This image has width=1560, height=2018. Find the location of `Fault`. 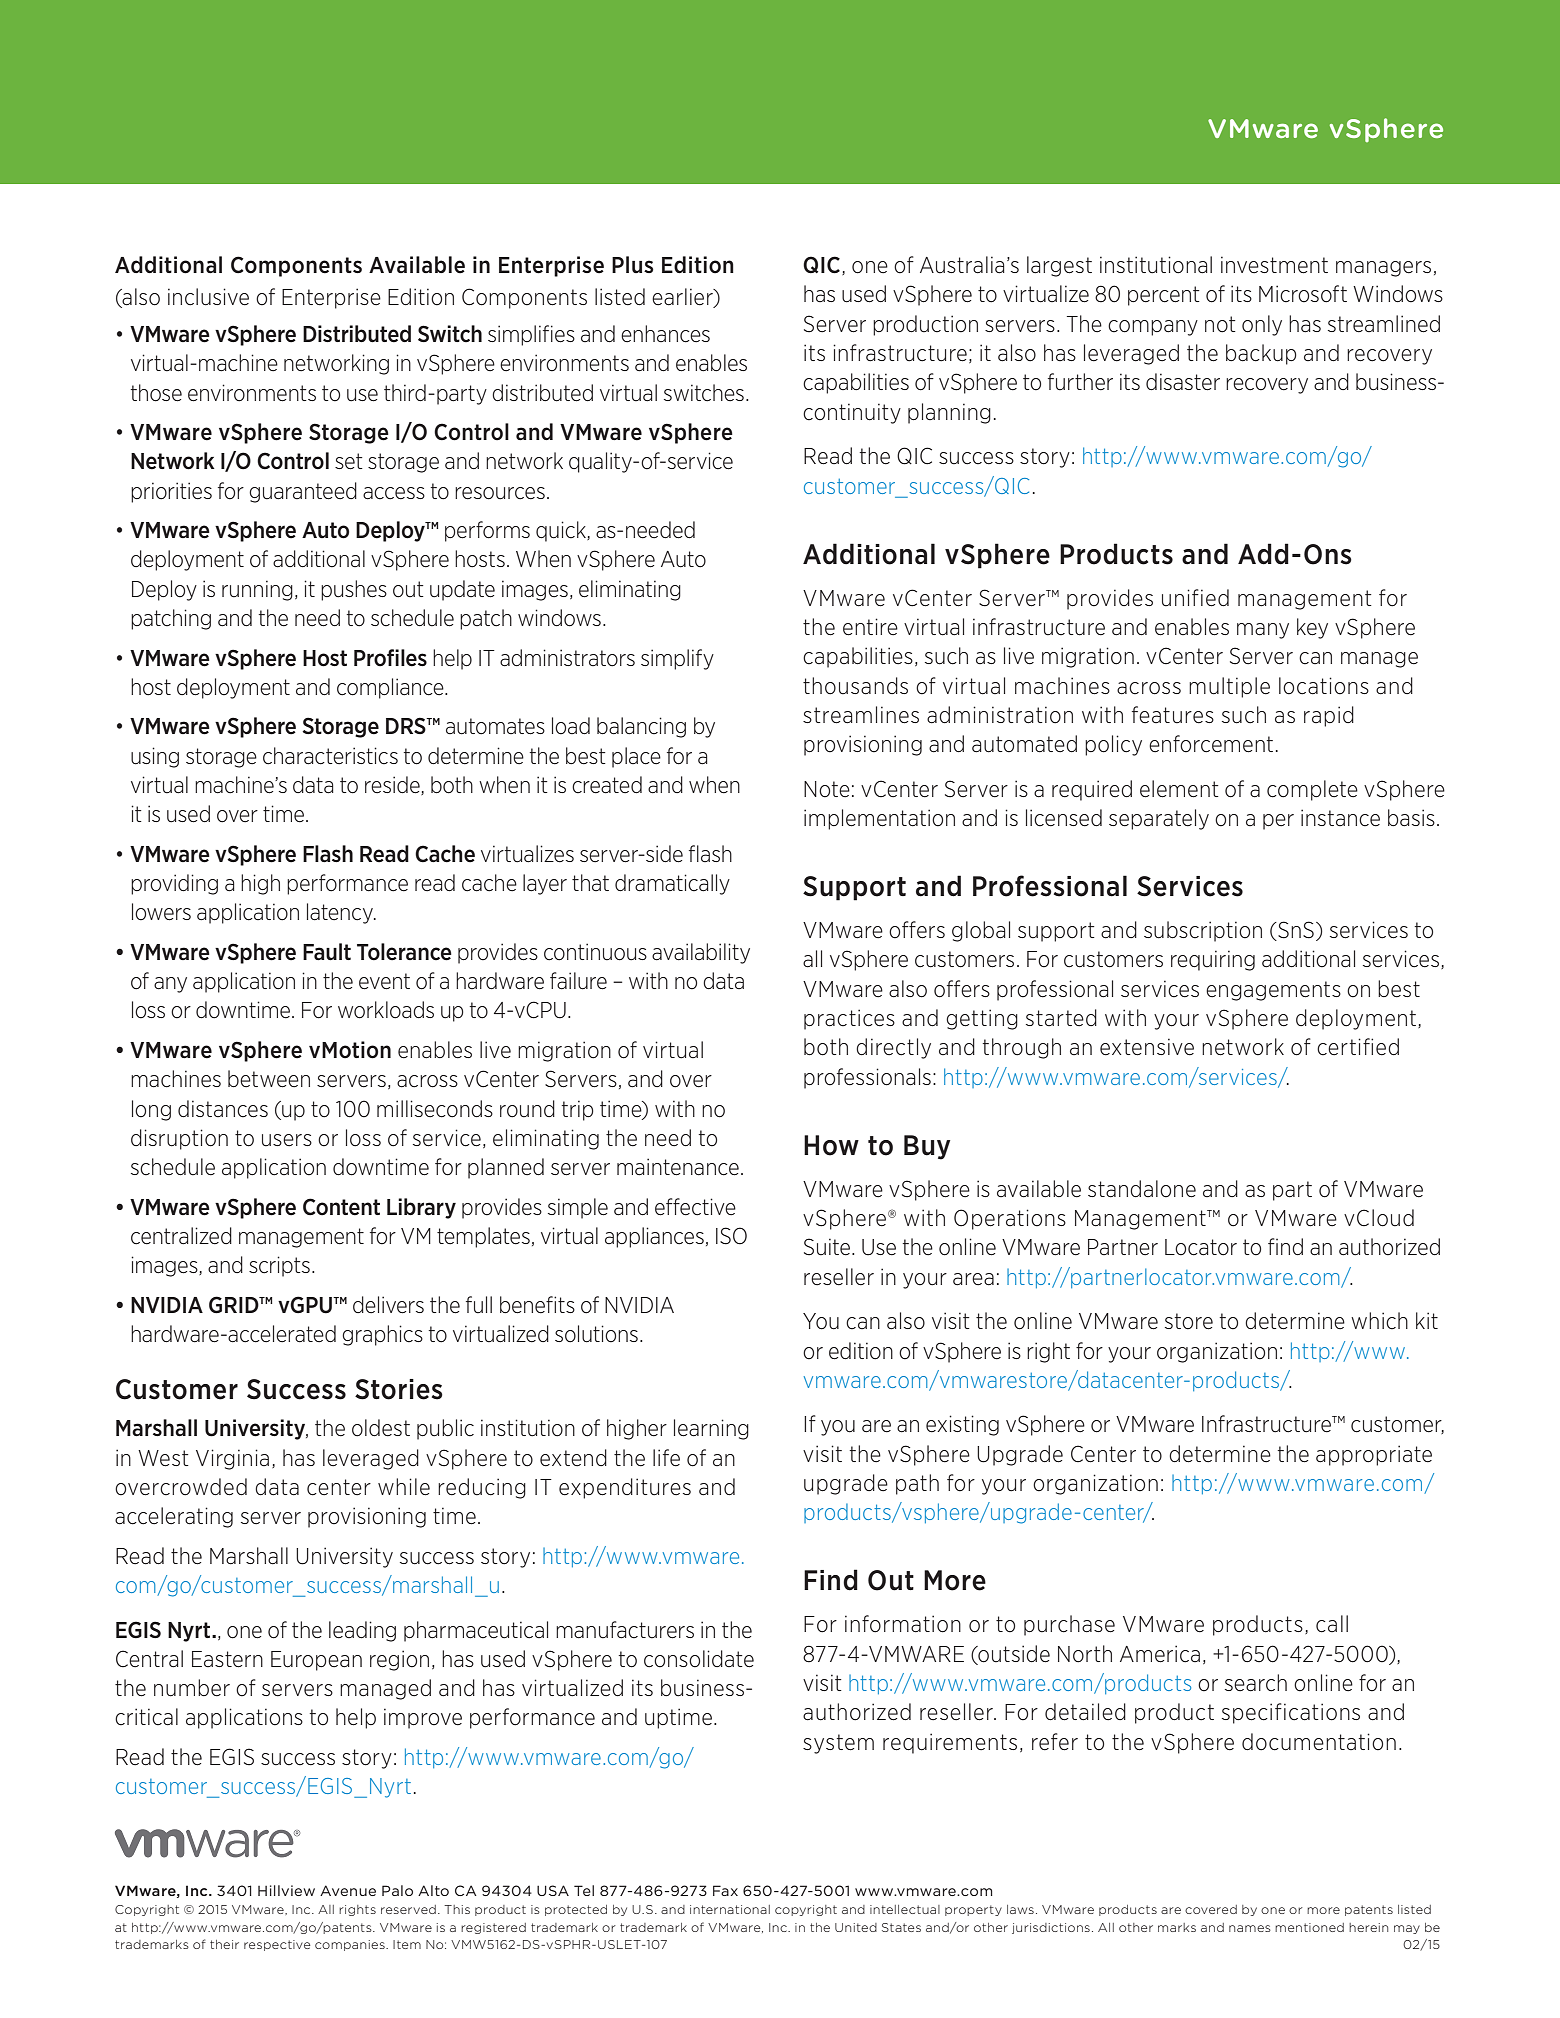

Fault is located at coordinates (327, 952).
